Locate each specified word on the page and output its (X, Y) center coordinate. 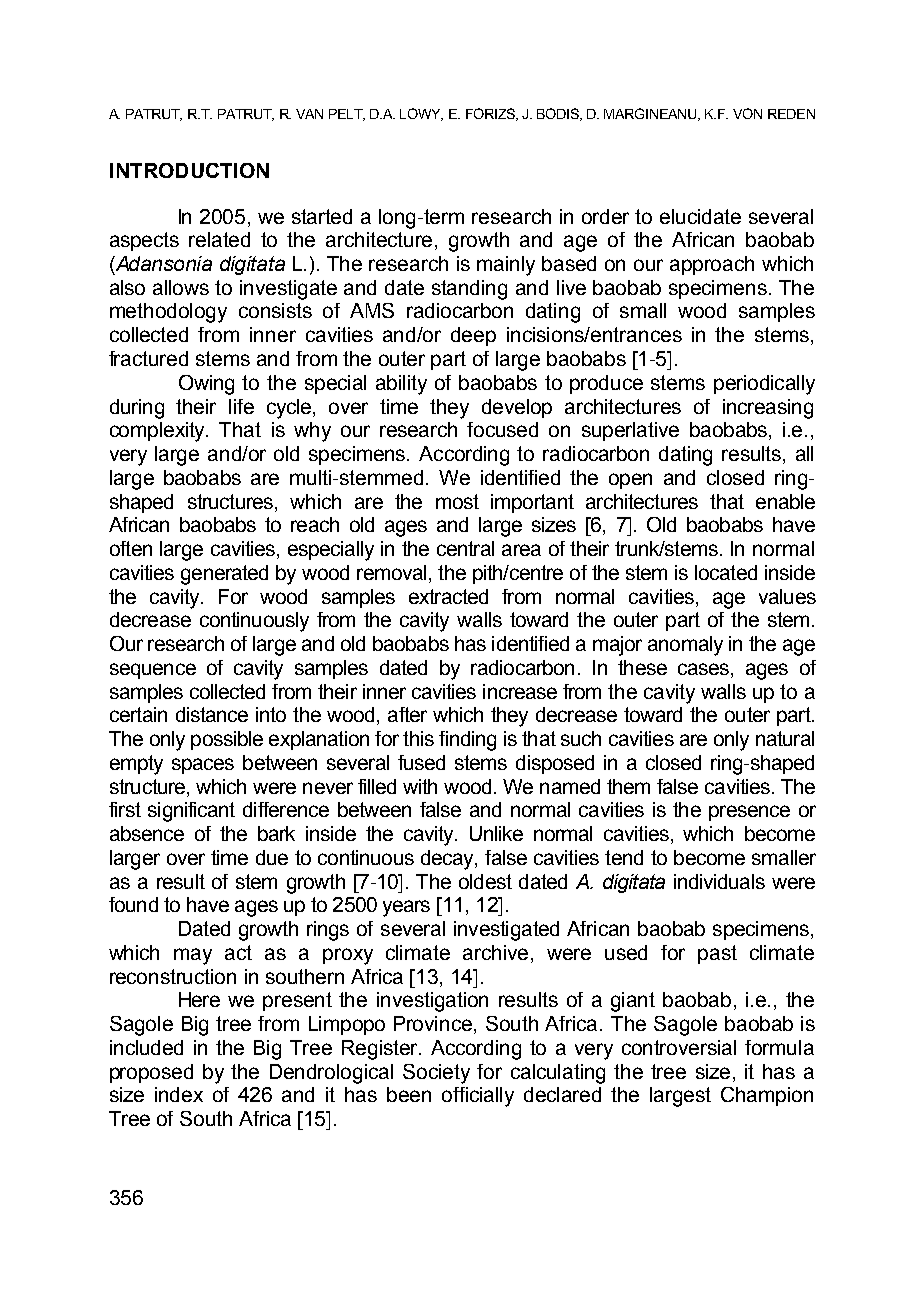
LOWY (421, 114)
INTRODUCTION (189, 170)
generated (224, 575)
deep (473, 336)
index (179, 1094)
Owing (206, 385)
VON (747, 113)
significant (191, 812)
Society (436, 1074)
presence (749, 813)
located (726, 572)
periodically (764, 385)
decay (448, 860)
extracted (448, 596)
